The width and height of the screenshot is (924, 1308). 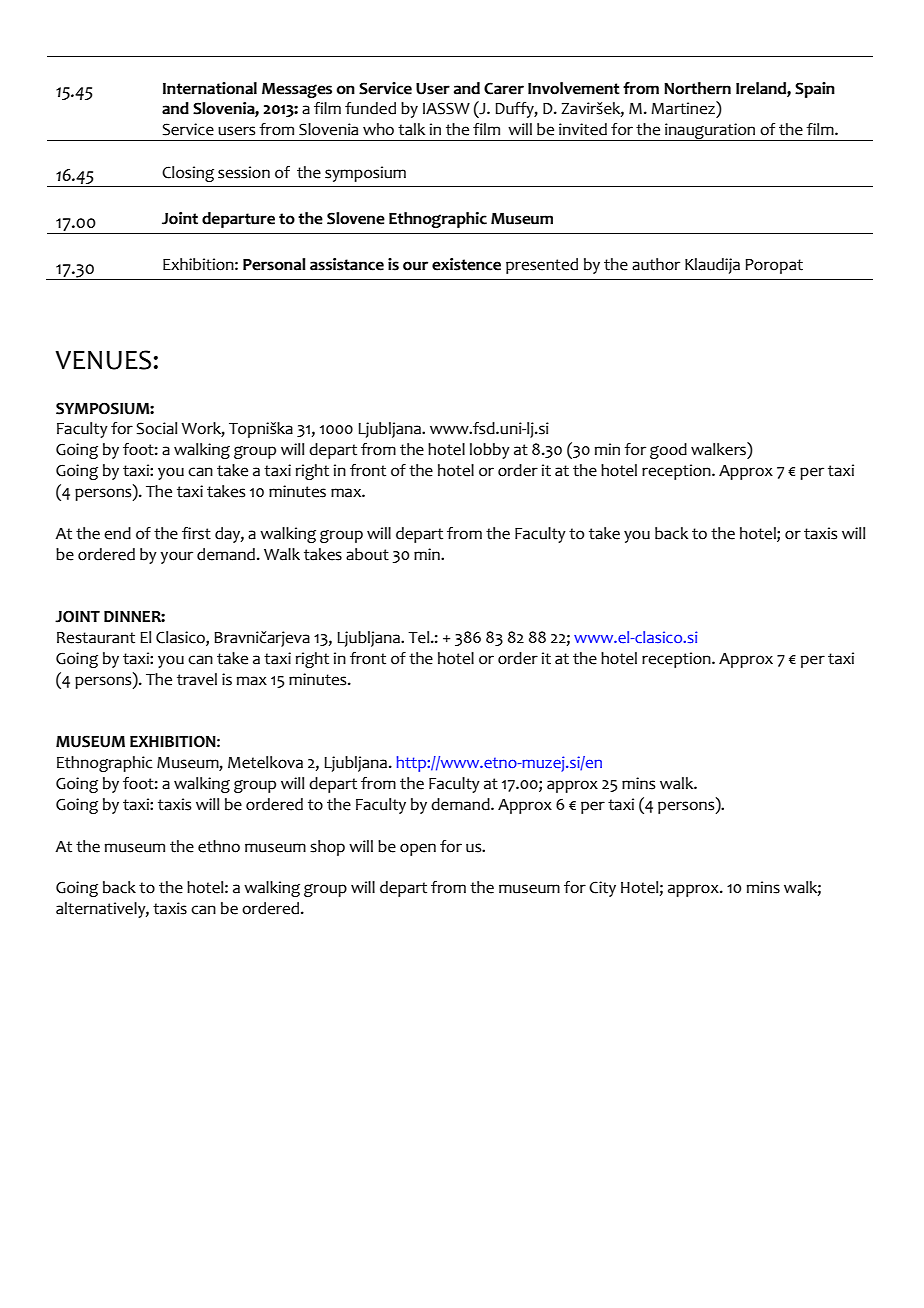 I want to click on about, so click(x=367, y=554).
